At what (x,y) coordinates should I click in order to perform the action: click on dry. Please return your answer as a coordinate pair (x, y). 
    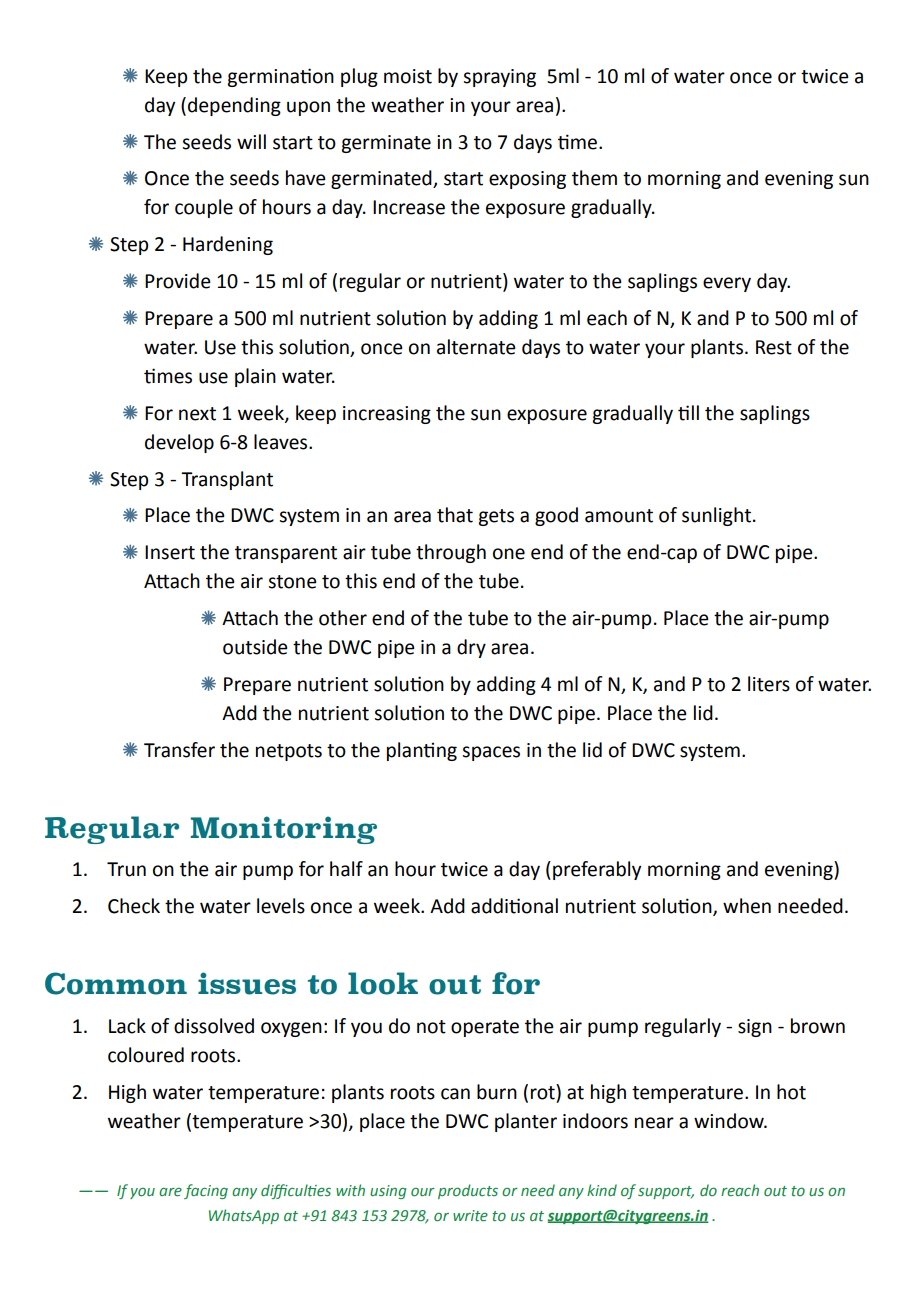
    Looking at the image, I should click on (471, 648).
